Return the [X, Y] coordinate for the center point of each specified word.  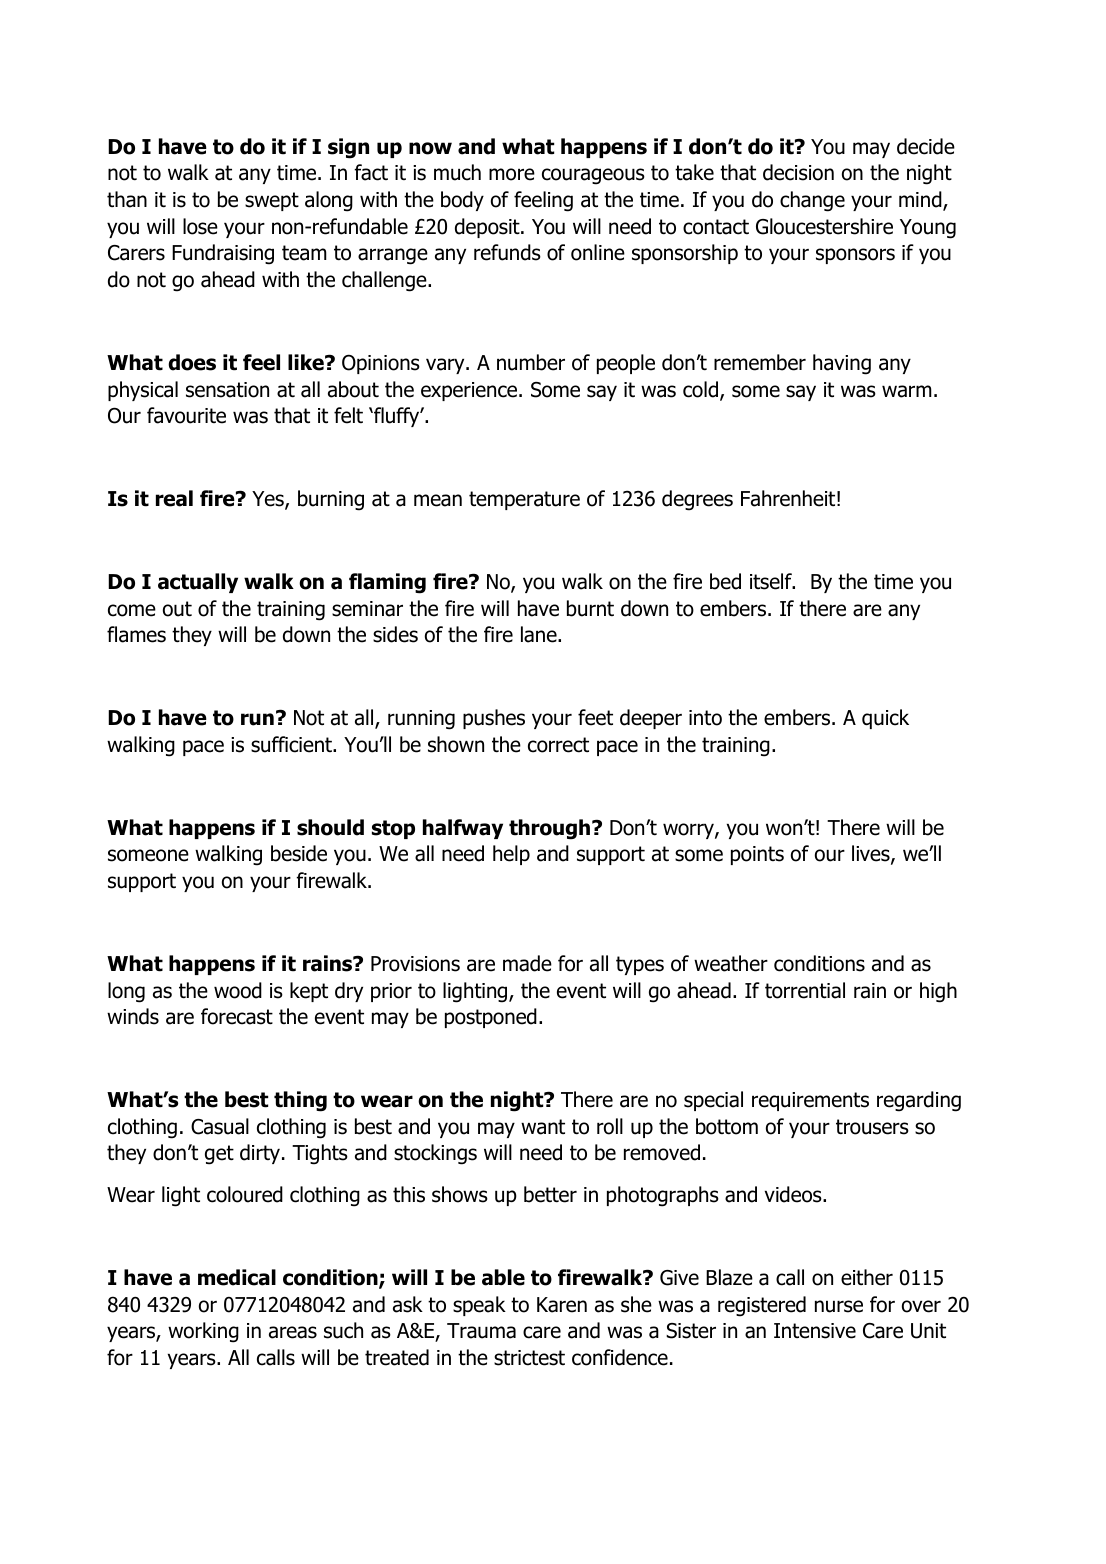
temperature [524, 500]
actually [198, 583]
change [812, 201]
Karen [562, 1305]
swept [272, 201]
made [527, 963]
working [203, 1332]
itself [772, 581]
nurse [839, 1306]
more [512, 174]
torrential [805, 990]
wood [238, 990]
